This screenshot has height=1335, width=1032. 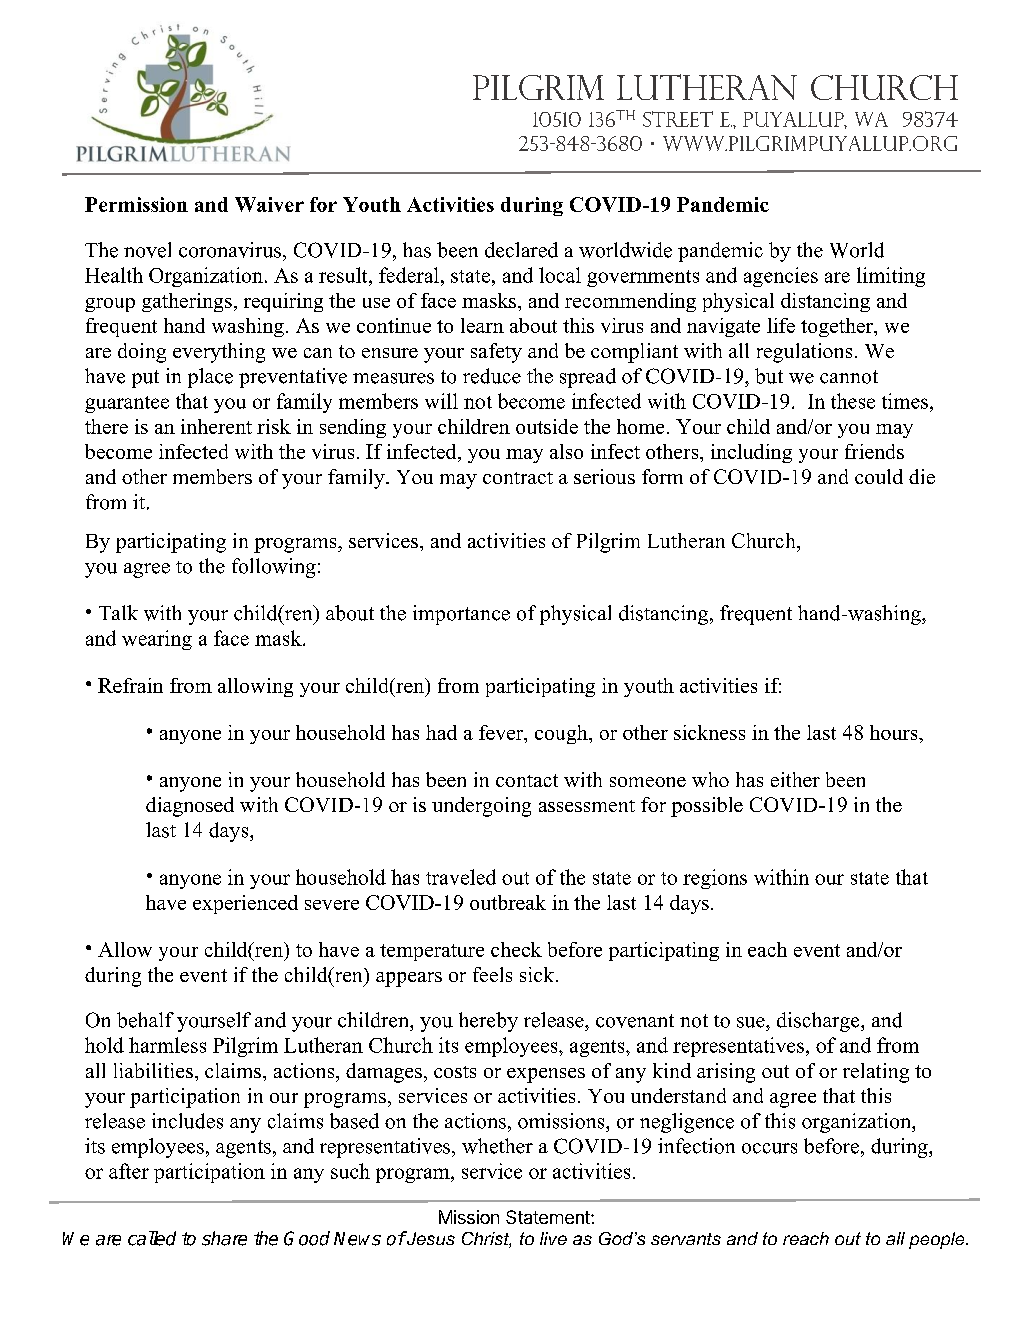 I want to click on diagnosed, so click(x=190, y=807).
